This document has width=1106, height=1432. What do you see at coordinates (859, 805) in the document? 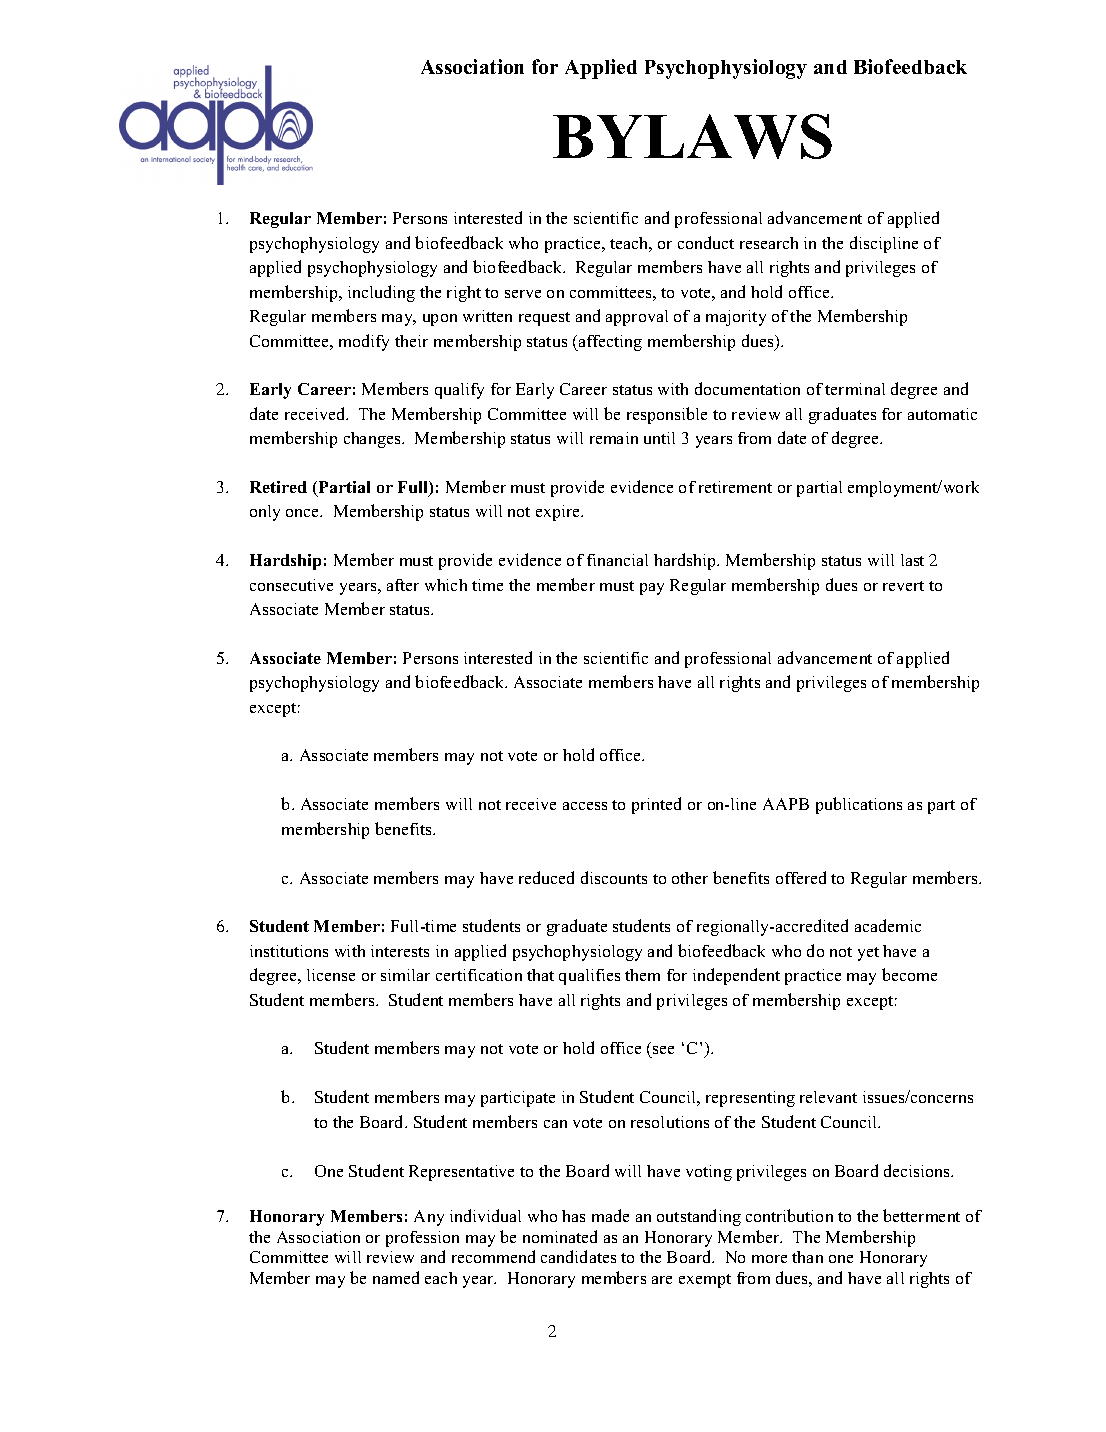
I see `publications` at bounding box center [859, 805].
